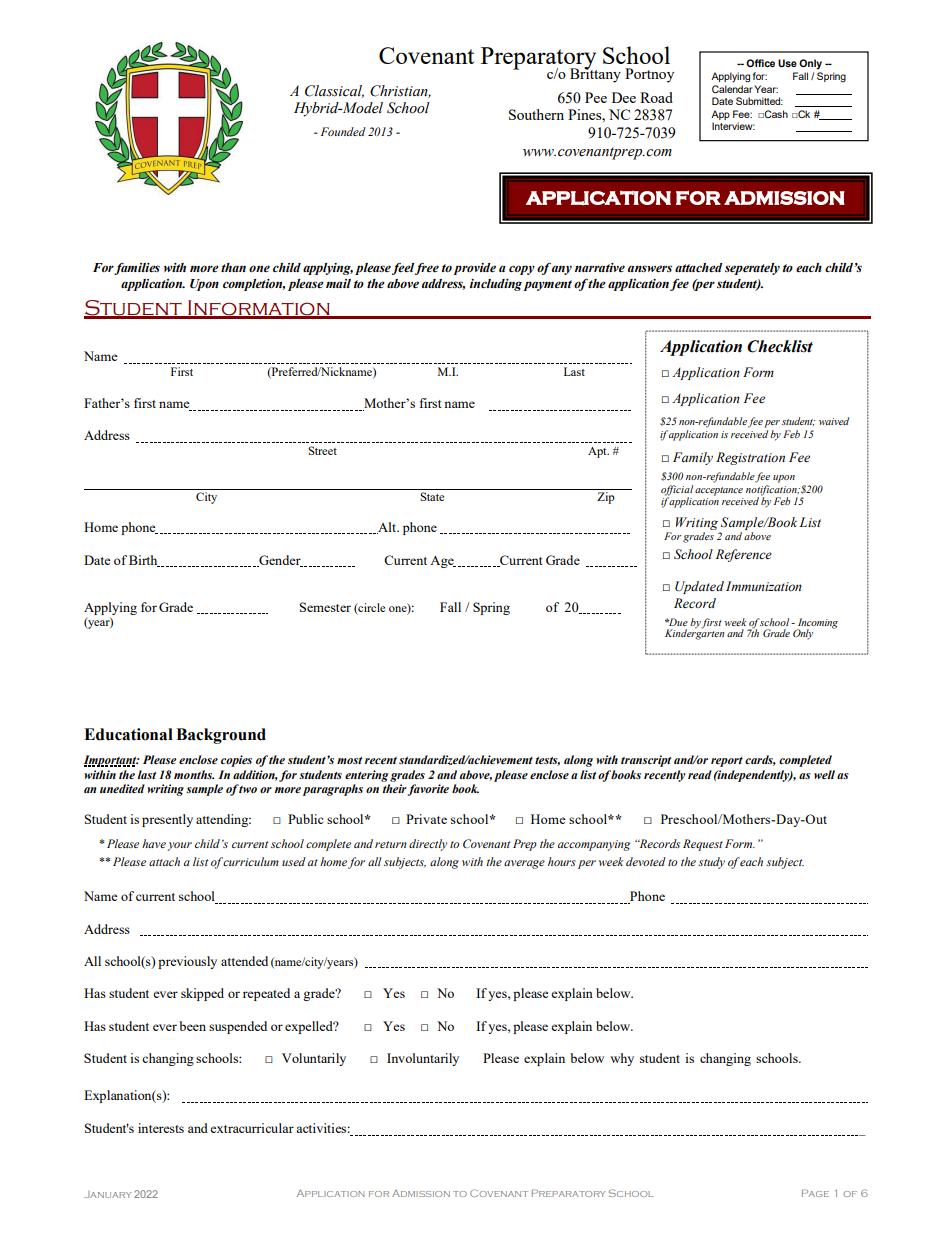 The image size is (952, 1233). I want to click on Southern, so click(536, 114).
